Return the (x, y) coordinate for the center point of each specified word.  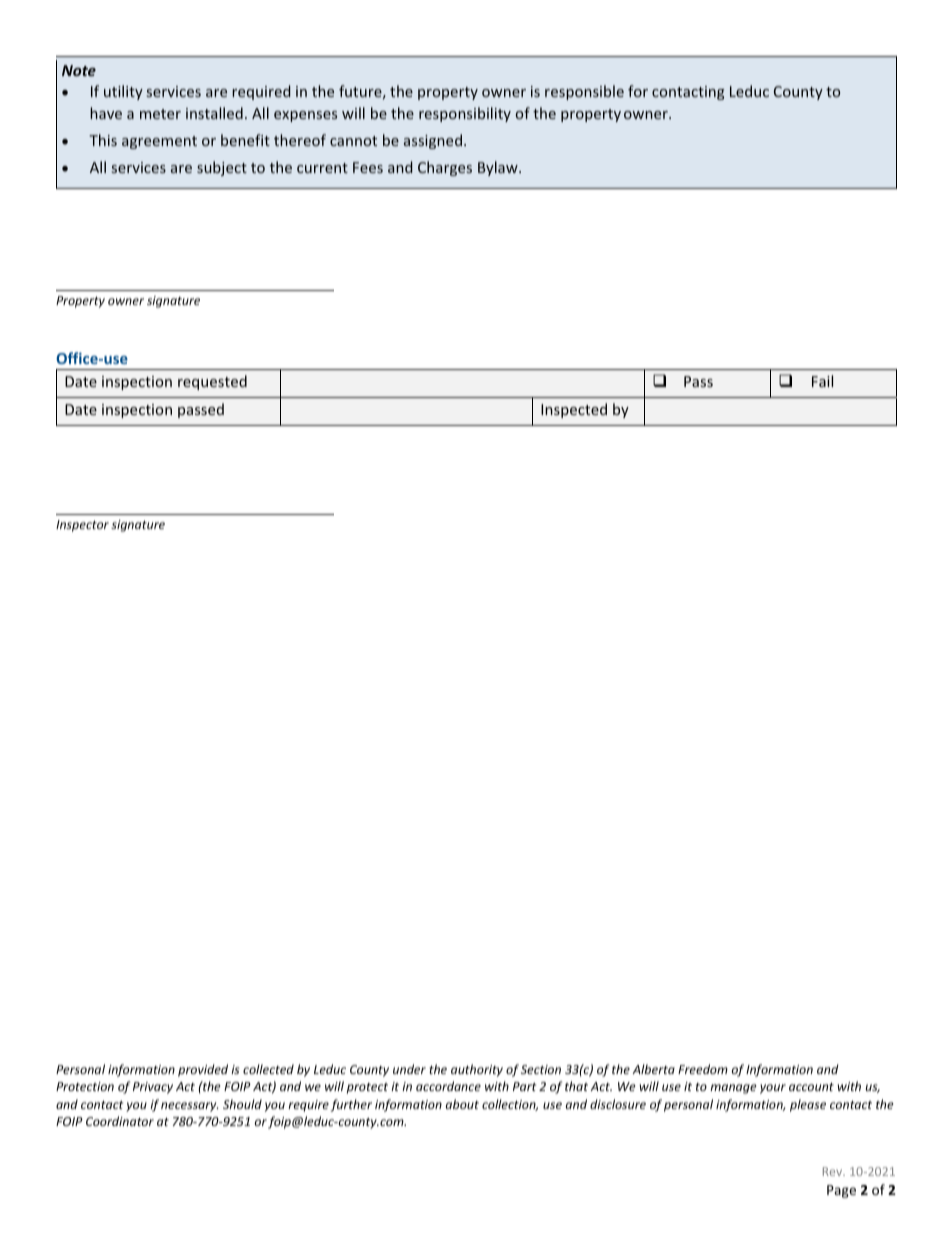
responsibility (465, 114)
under (409, 1069)
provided (203, 1070)
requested (212, 382)
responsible (584, 92)
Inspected (574, 410)
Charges (445, 168)
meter (160, 114)
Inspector (82, 526)
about (462, 1104)
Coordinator (120, 1121)
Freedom (703, 1069)
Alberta (654, 1069)
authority (477, 1070)
